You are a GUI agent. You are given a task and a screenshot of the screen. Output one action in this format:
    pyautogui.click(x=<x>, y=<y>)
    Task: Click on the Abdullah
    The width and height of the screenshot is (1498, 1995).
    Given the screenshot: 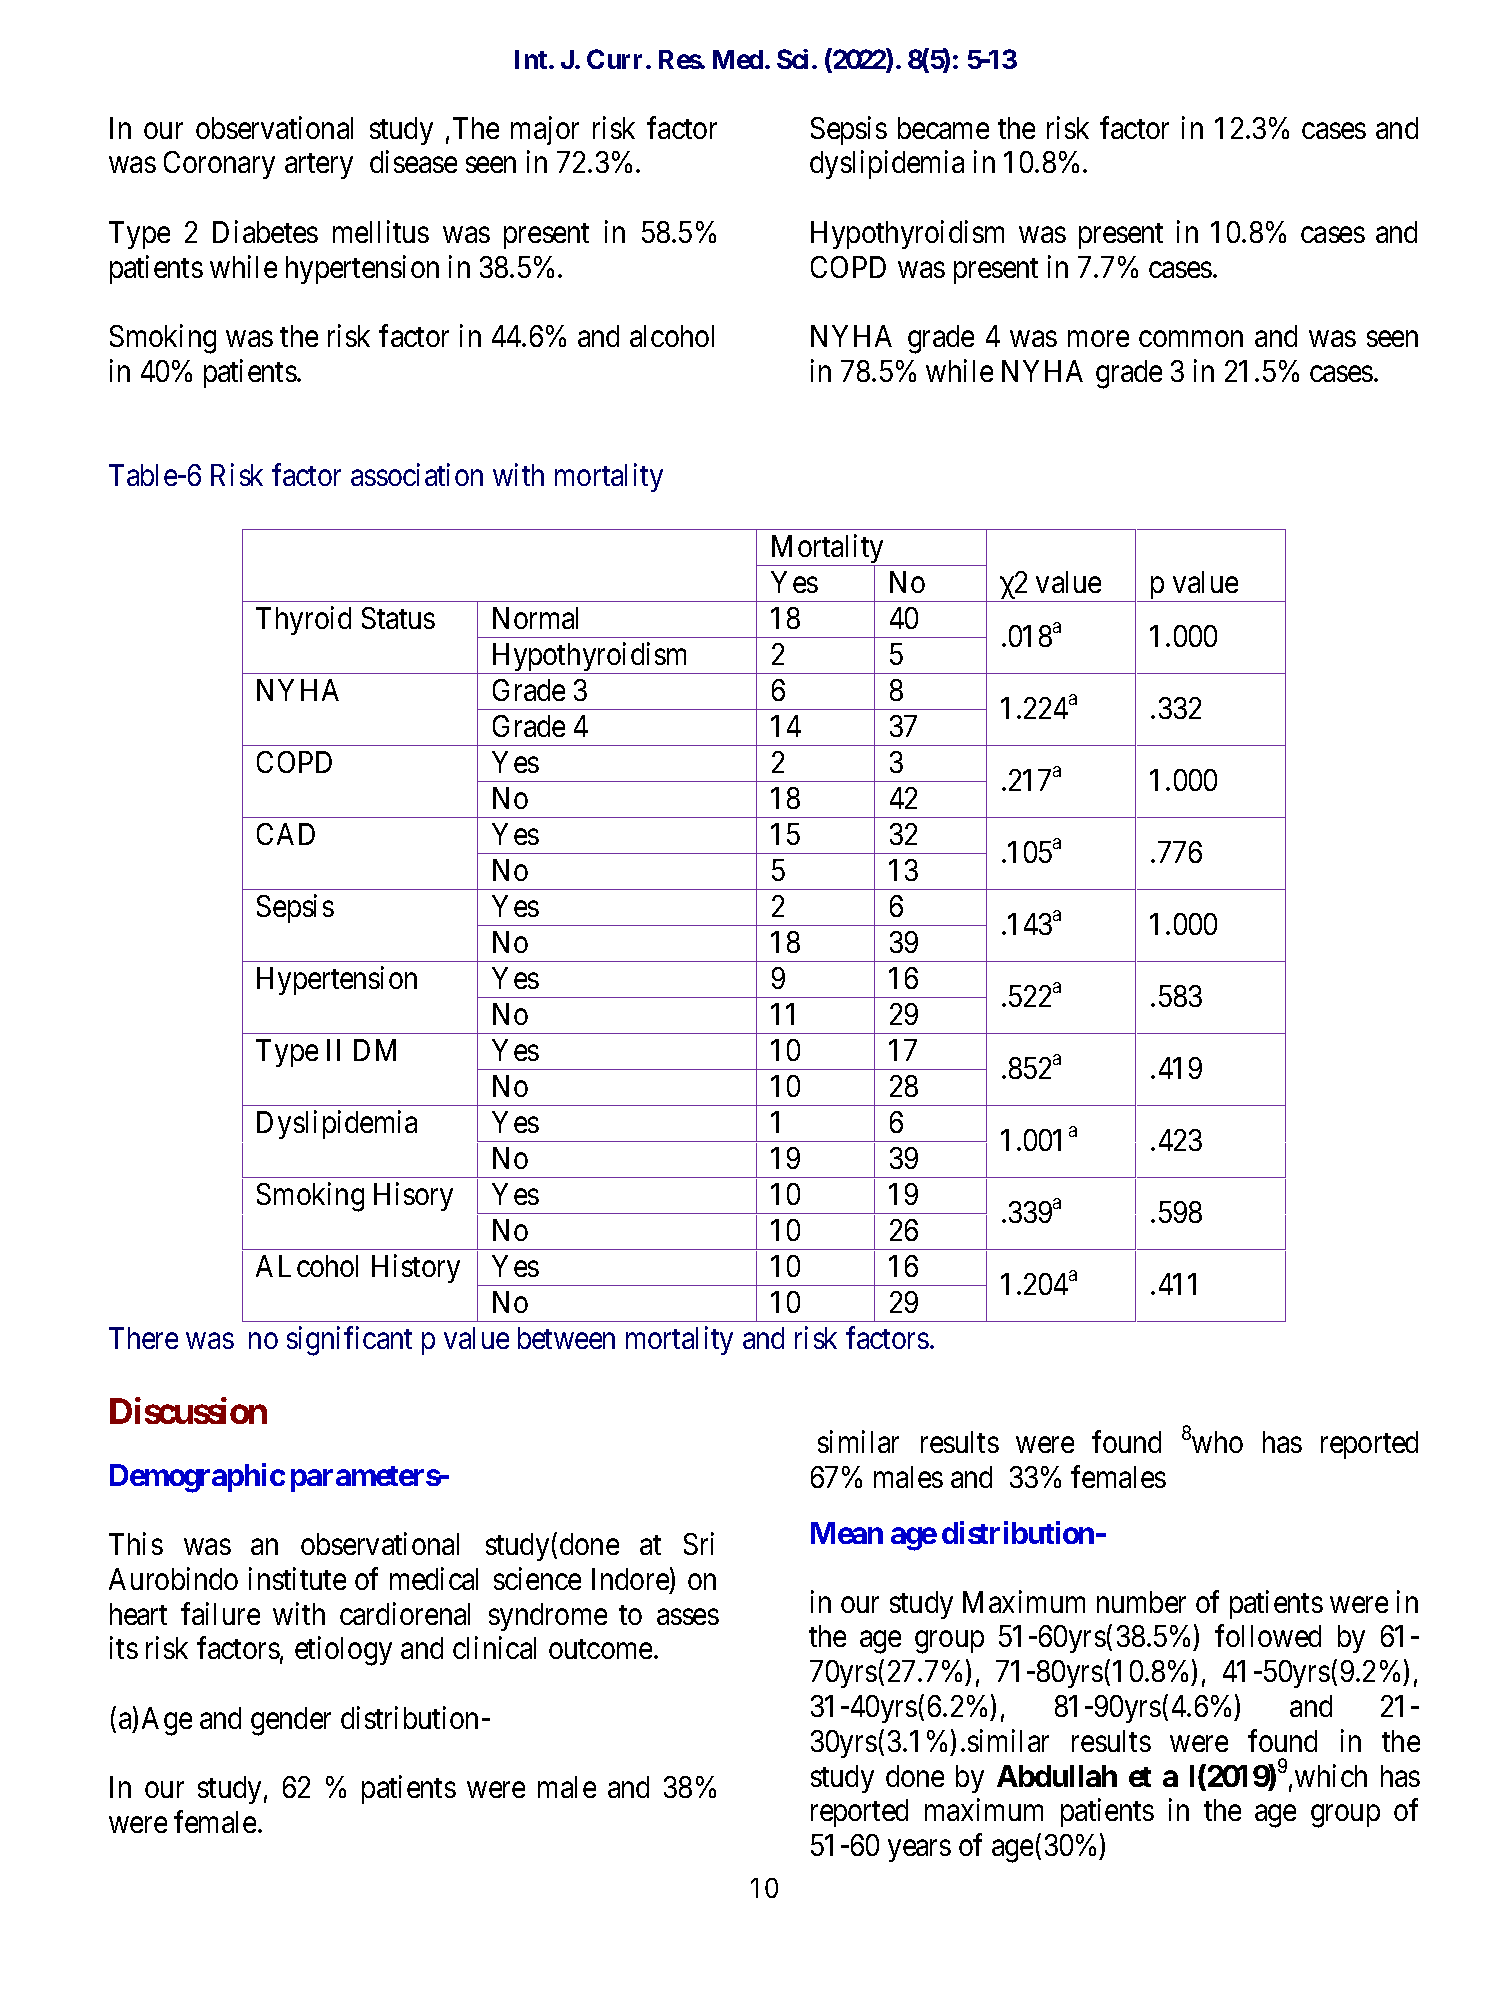 What is the action you would take?
    pyautogui.click(x=1057, y=1776)
